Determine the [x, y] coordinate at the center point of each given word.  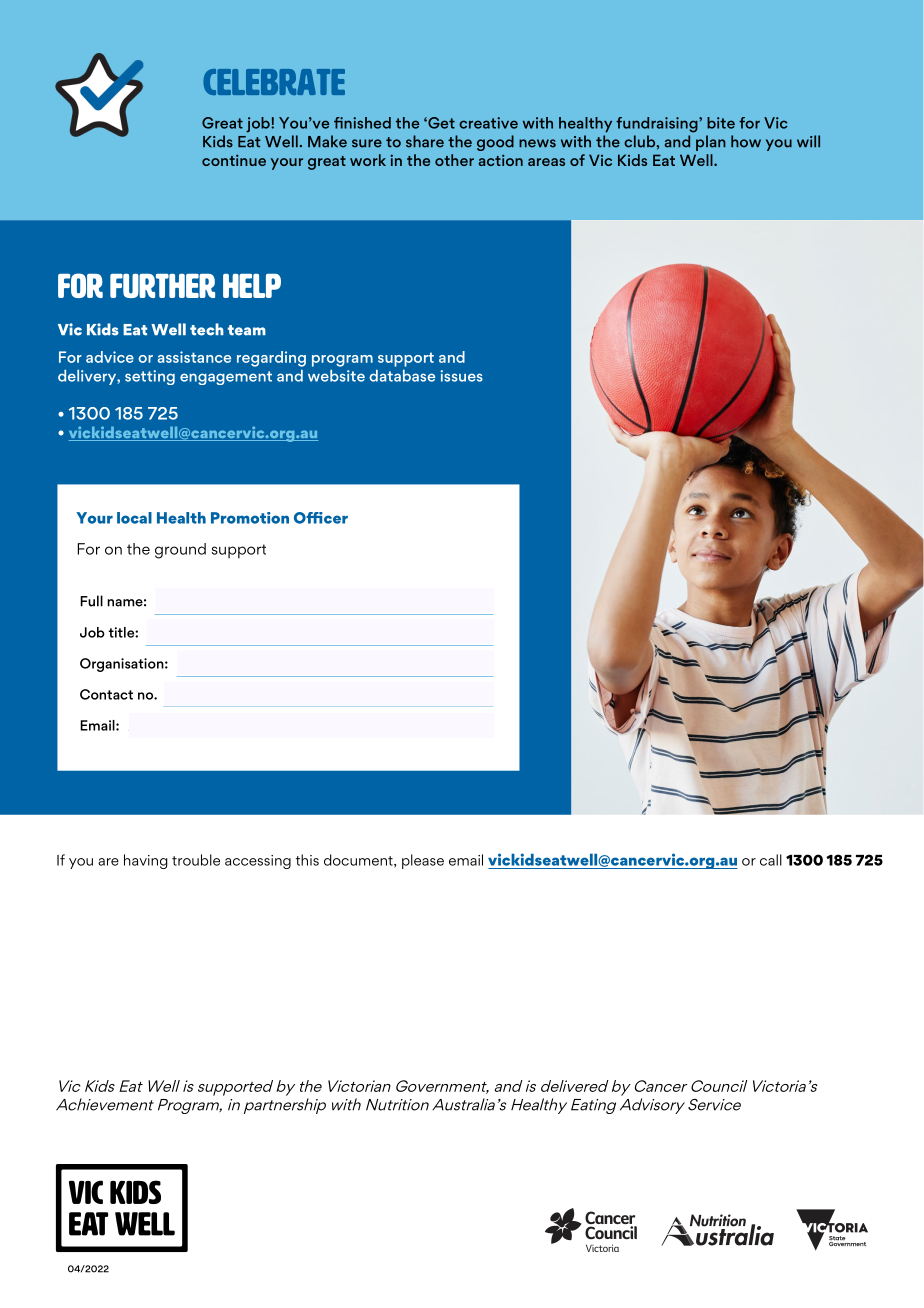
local [134, 518]
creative [488, 123]
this [307, 860]
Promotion [250, 518]
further [162, 286]
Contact [106, 694]
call [771, 860]
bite [721, 123]
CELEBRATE [274, 82]
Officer [321, 518]
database [402, 376]
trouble [196, 860]
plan [711, 143]
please [423, 861]
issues [461, 376]
